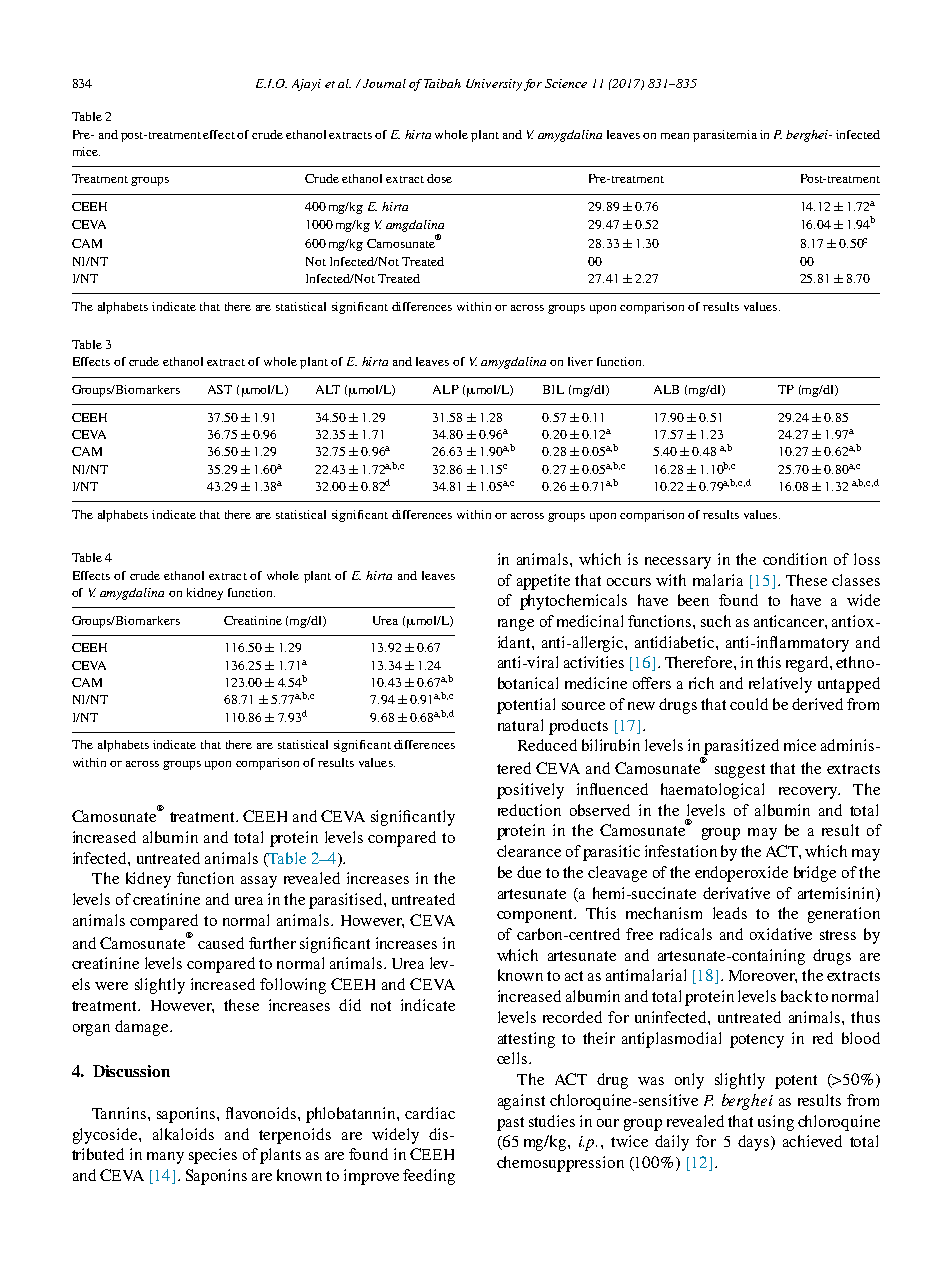 Image resolution: width=944 pixels, height=1288 pixels. I want to click on caused, so click(221, 943).
